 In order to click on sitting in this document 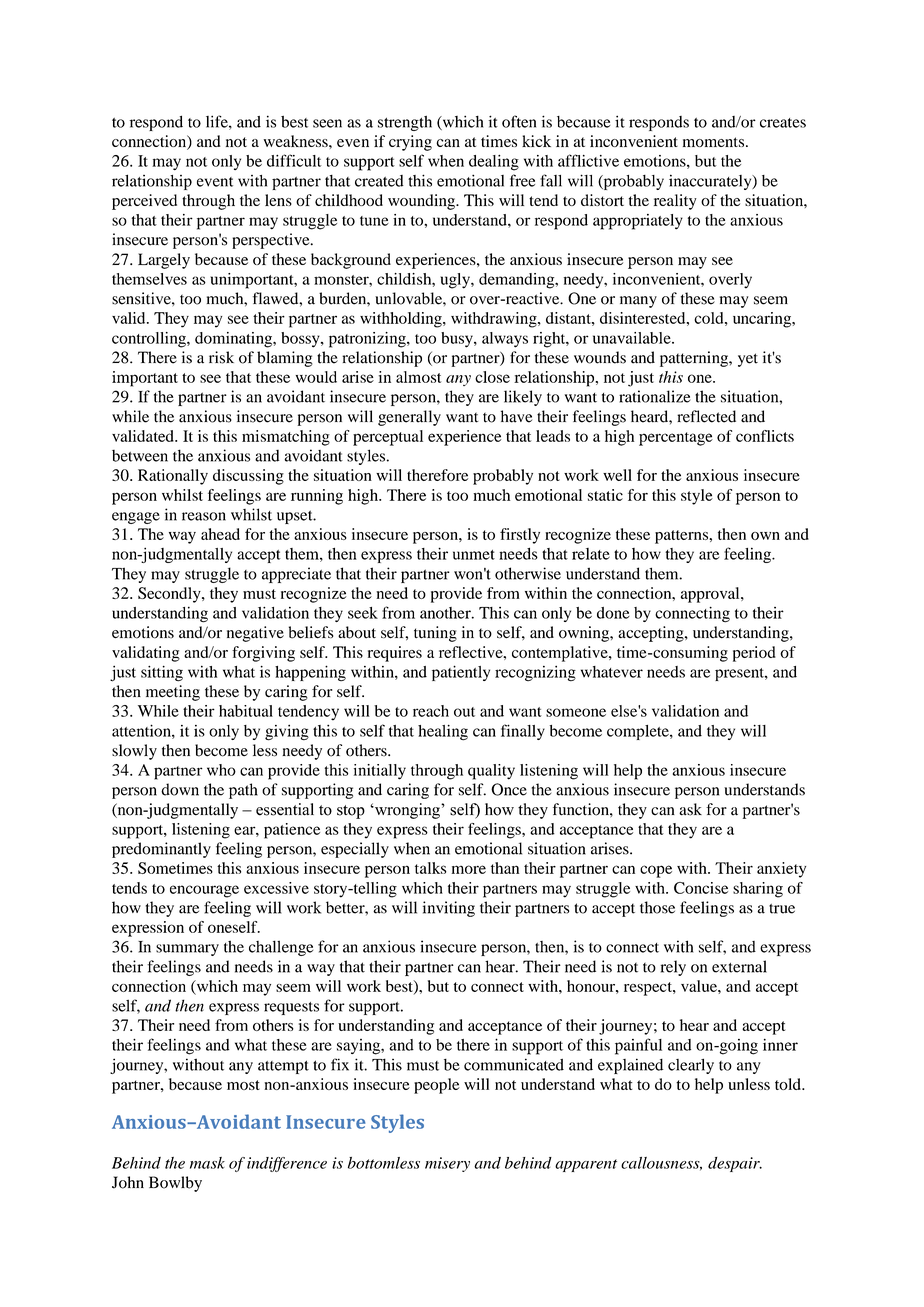, I will do `click(162, 674)`.
